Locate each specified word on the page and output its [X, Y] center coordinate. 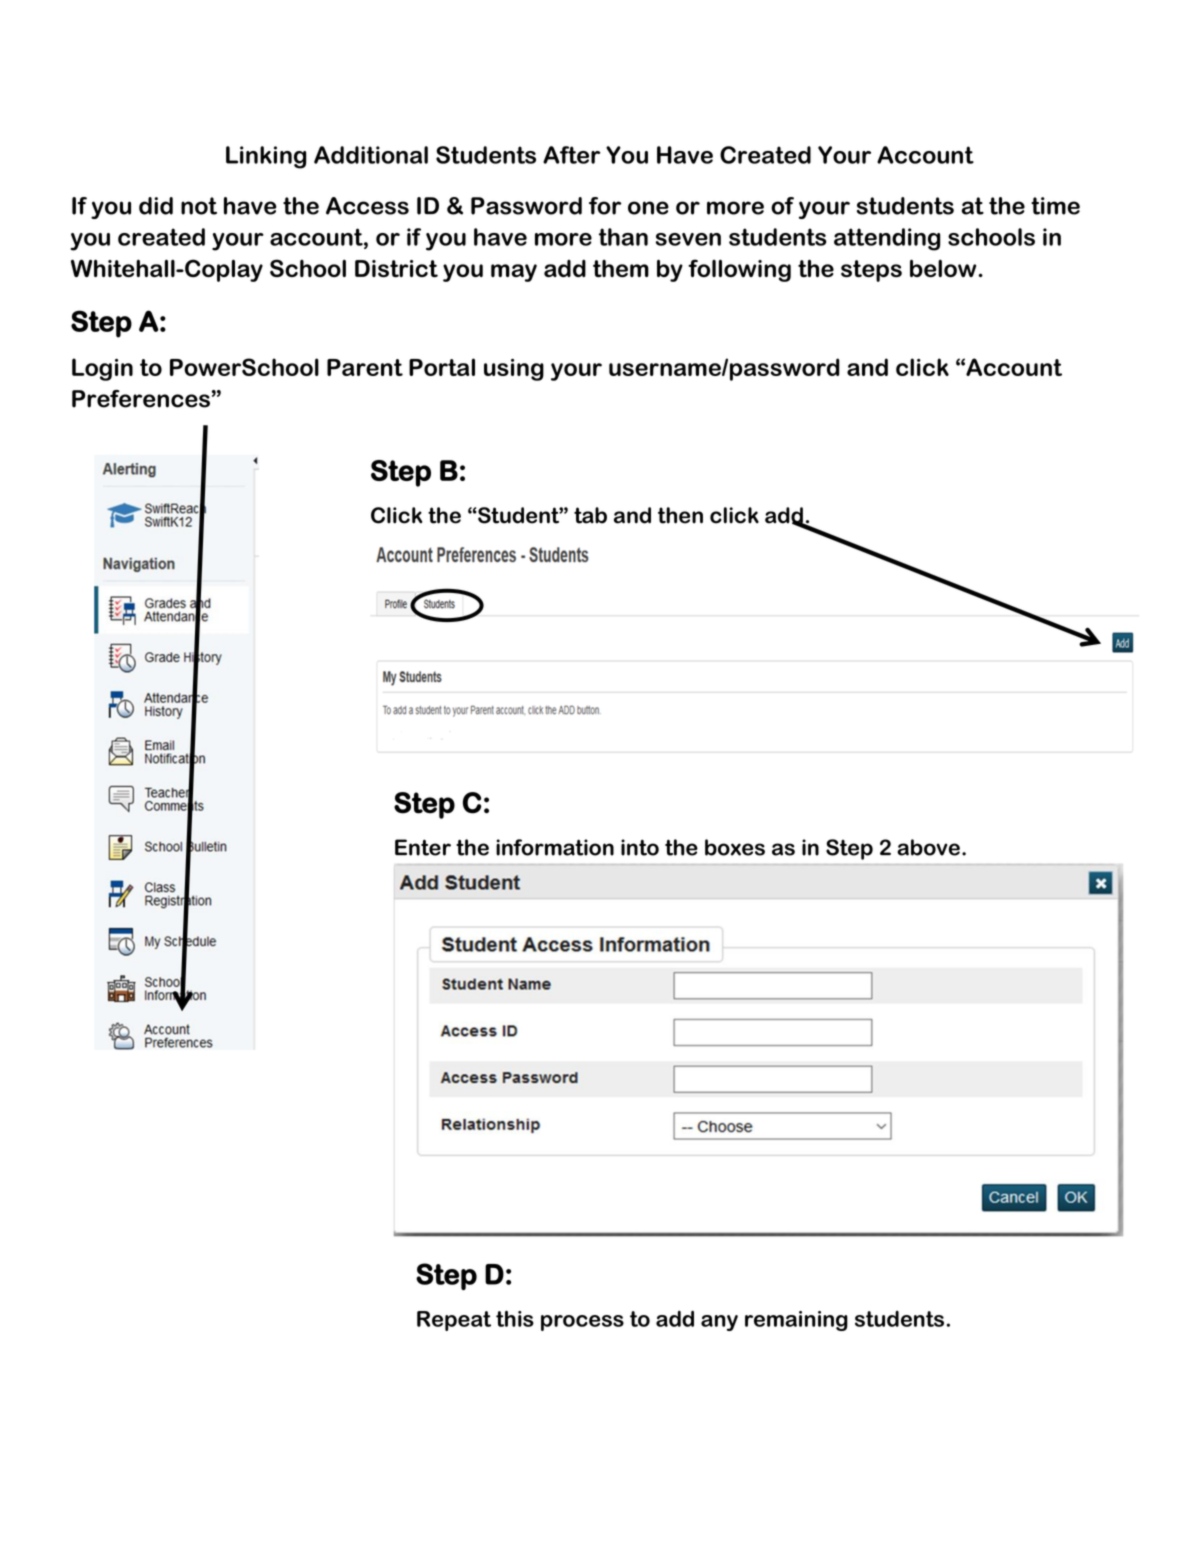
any [719, 1323]
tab [590, 515]
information [555, 847]
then [680, 515]
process [582, 1323]
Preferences [141, 399]
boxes [735, 847]
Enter [423, 847]
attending [887, 239]
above [928, 847]
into [640, 847]
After [571, 155]
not [199, 206]
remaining [796, 1321]
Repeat [454, 1321]
